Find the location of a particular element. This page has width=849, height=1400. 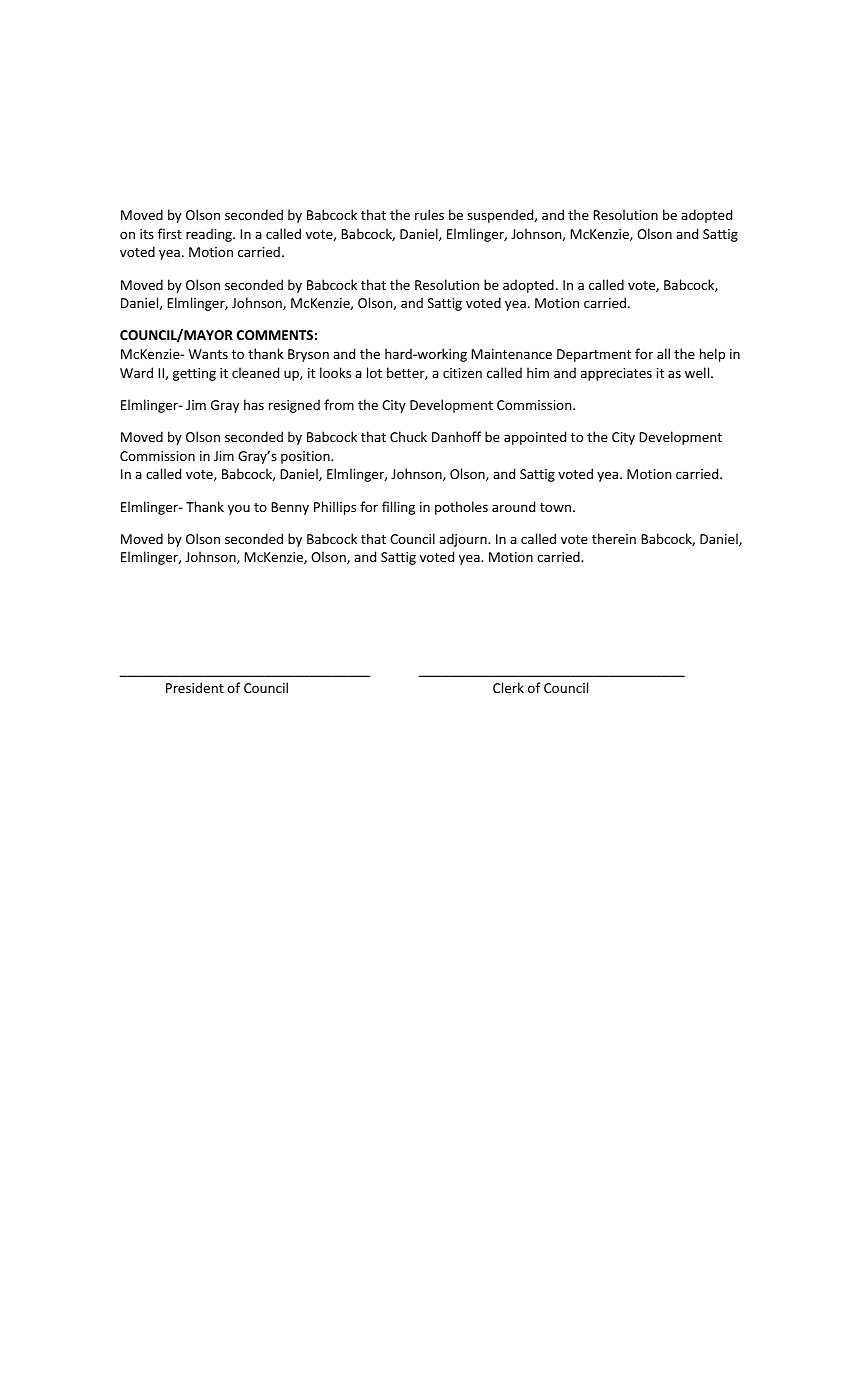

rules is located at coordinates (429, 214).
